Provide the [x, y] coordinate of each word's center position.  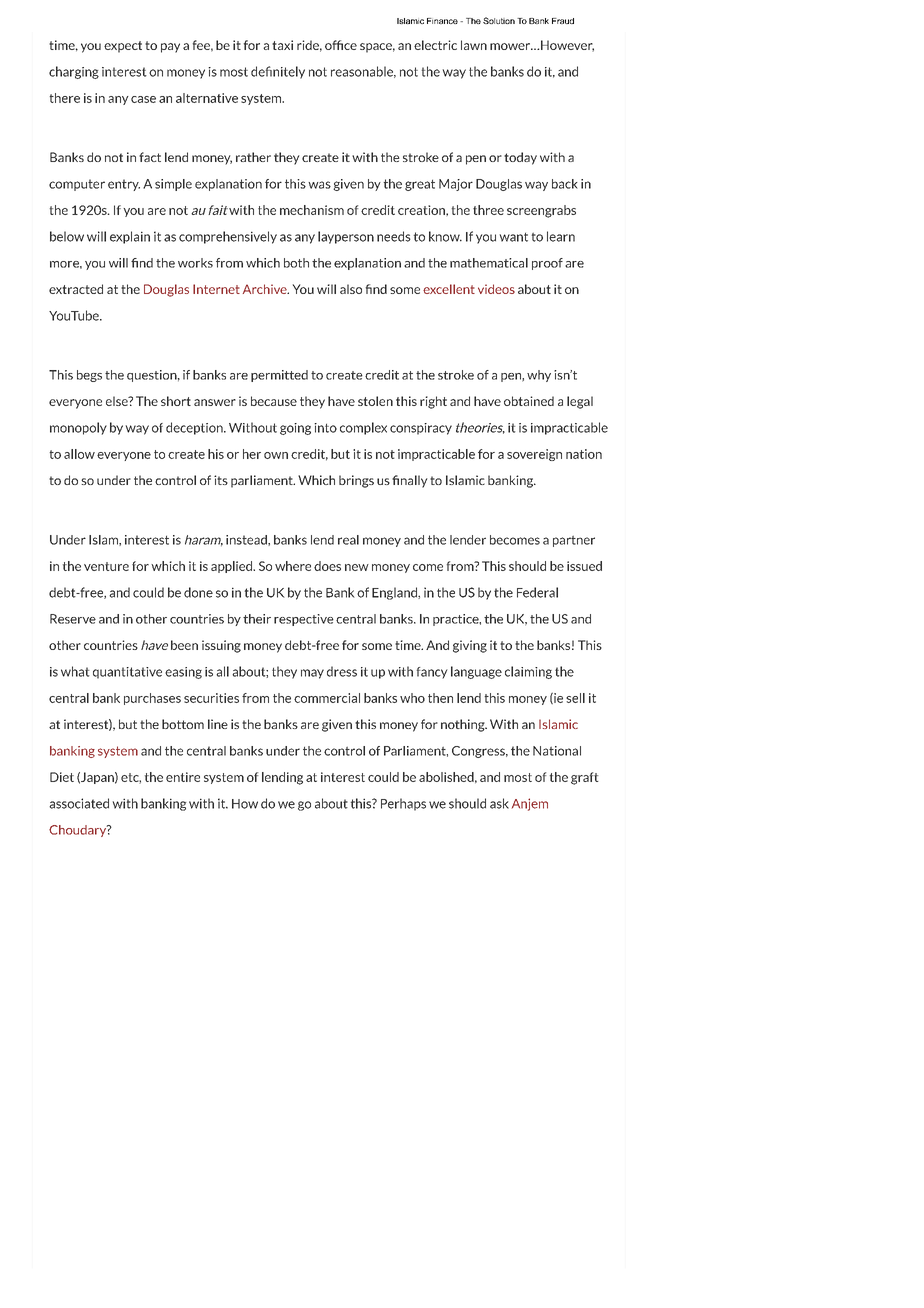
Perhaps [403, 804]
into [325, 428]
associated [79, 803]
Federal [537, 592]
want [514, 237]
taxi [282, 45]
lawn [474, 45]
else [118, 401]
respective [304, 620]
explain [130, 237]
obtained [529, 401]
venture [106, 566]
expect [123, 47]
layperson [346, 237]
